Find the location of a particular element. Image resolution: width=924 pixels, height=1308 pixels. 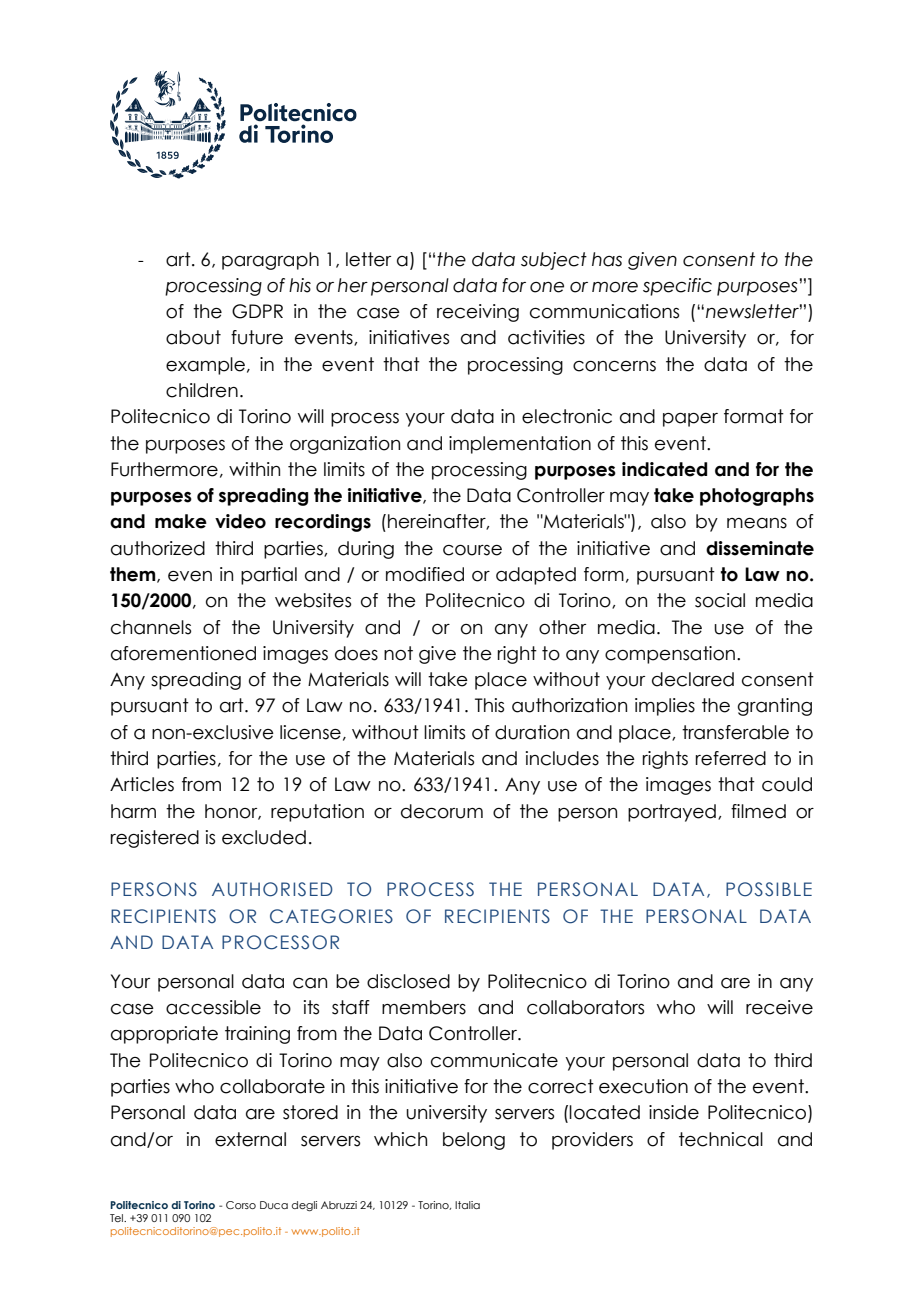

Italia is located at coordinates (467, 1205).
